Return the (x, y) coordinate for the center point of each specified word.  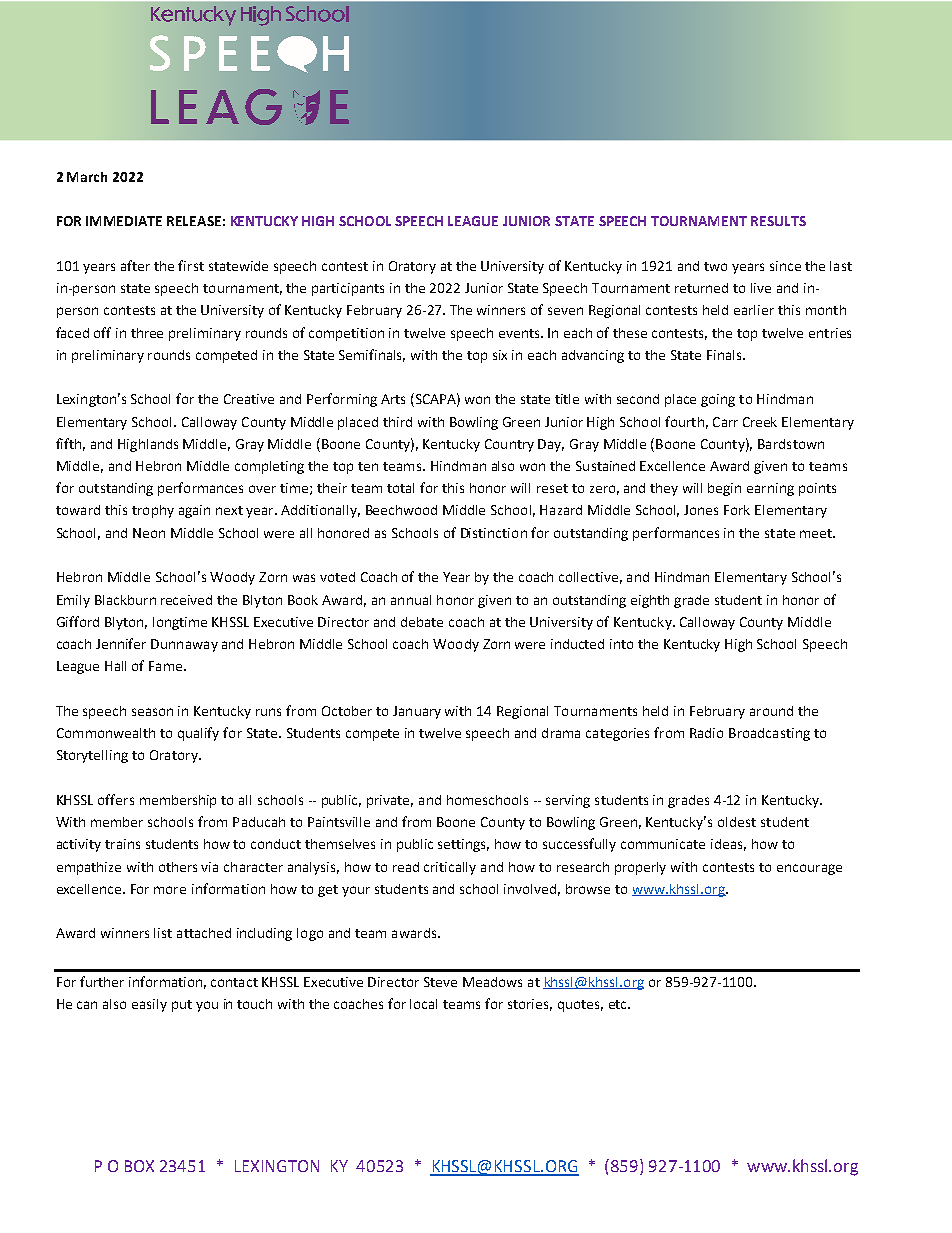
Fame (167, 666)
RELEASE (194, 221)
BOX (139, 1166)
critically (450, 868)
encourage (809, 869)
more (170, 890)
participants (348, 289)
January (417, 712)
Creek (760, 422)
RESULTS (778, 221)
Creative (249, 399)
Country (509, 445)
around (771, 711)
